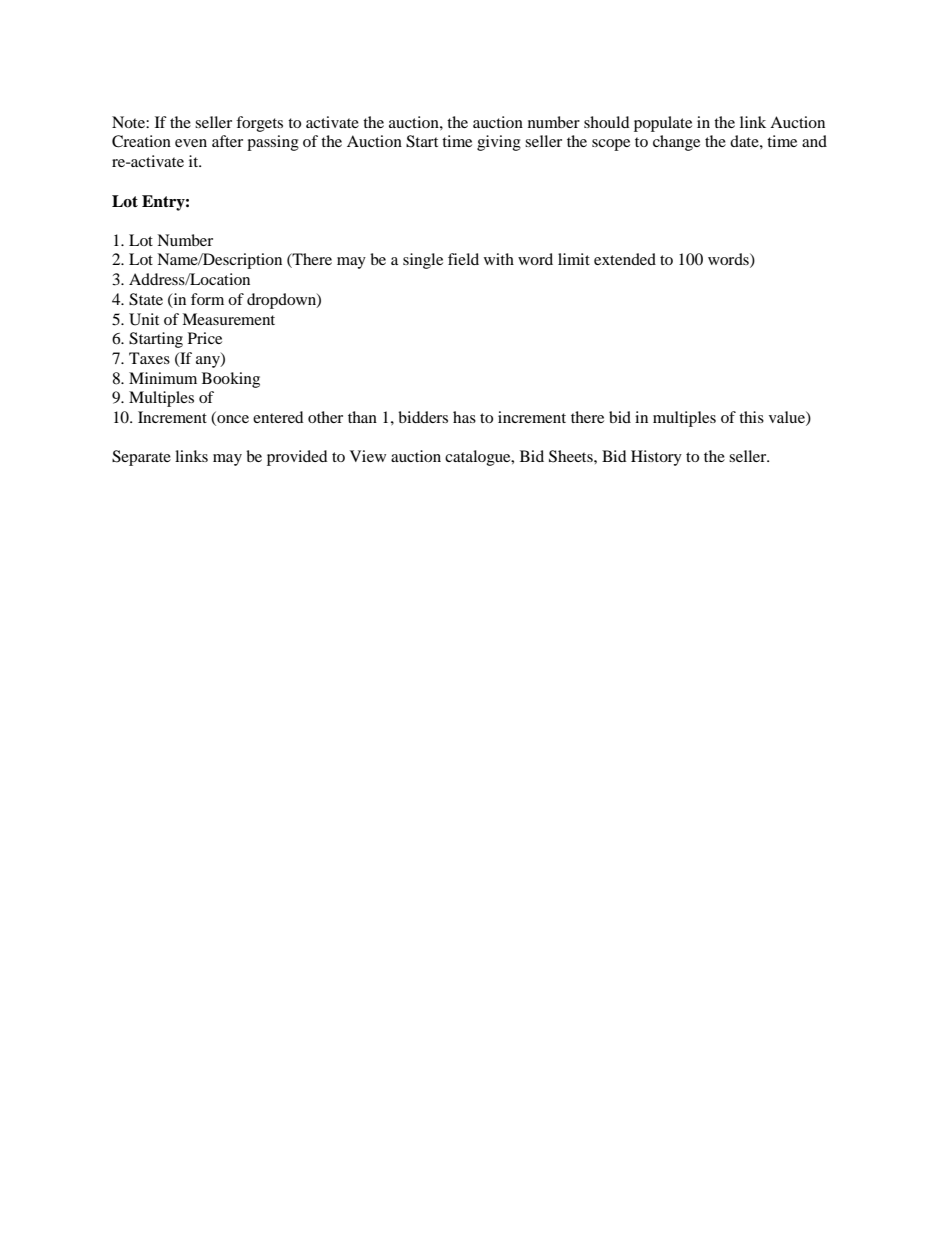  Describe the element at coordinates (499, 143) in the page. I see `giving` at that location.
